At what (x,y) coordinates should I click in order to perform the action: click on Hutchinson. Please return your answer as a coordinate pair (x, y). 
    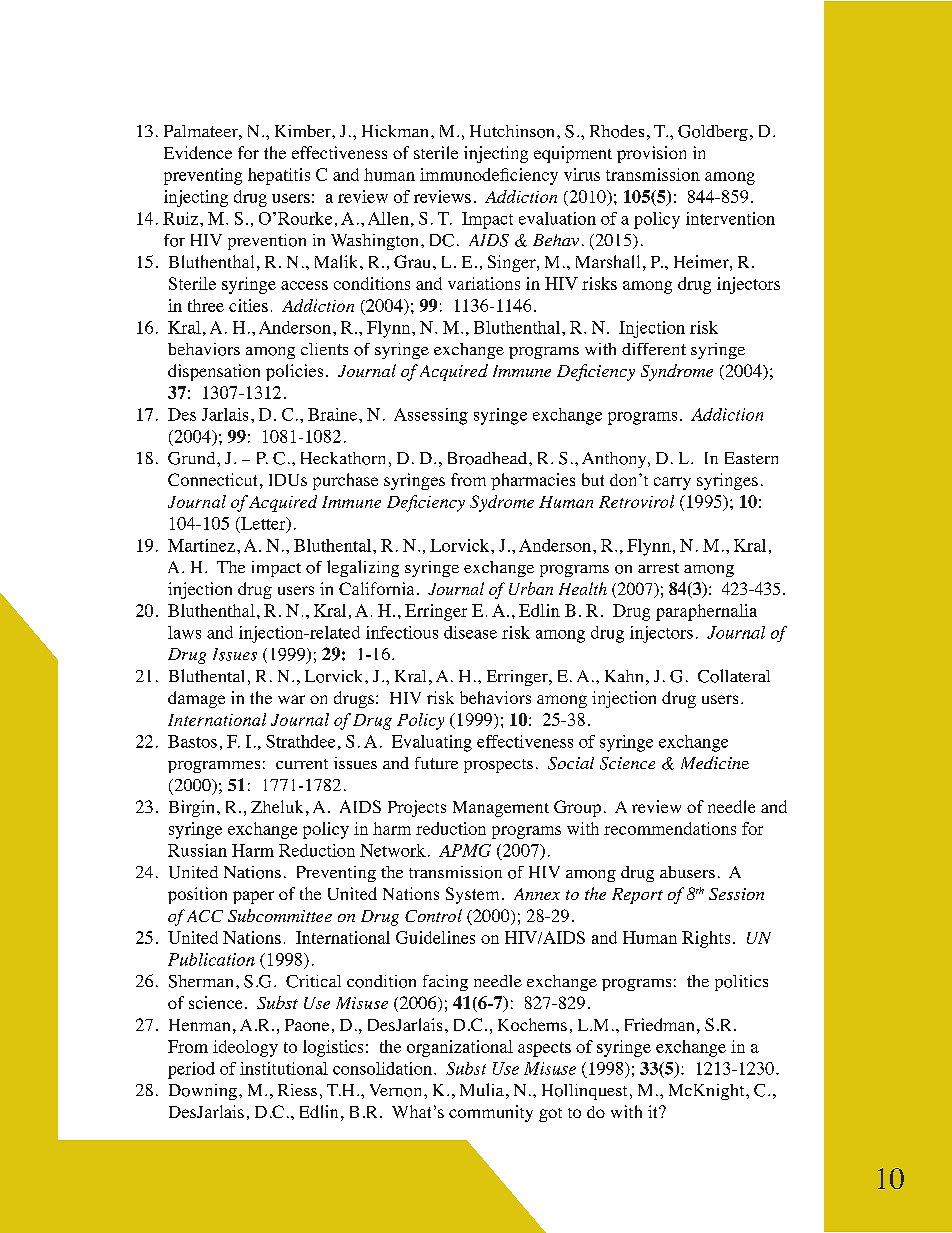
    Looking at the image, I should click on (512, 131).
